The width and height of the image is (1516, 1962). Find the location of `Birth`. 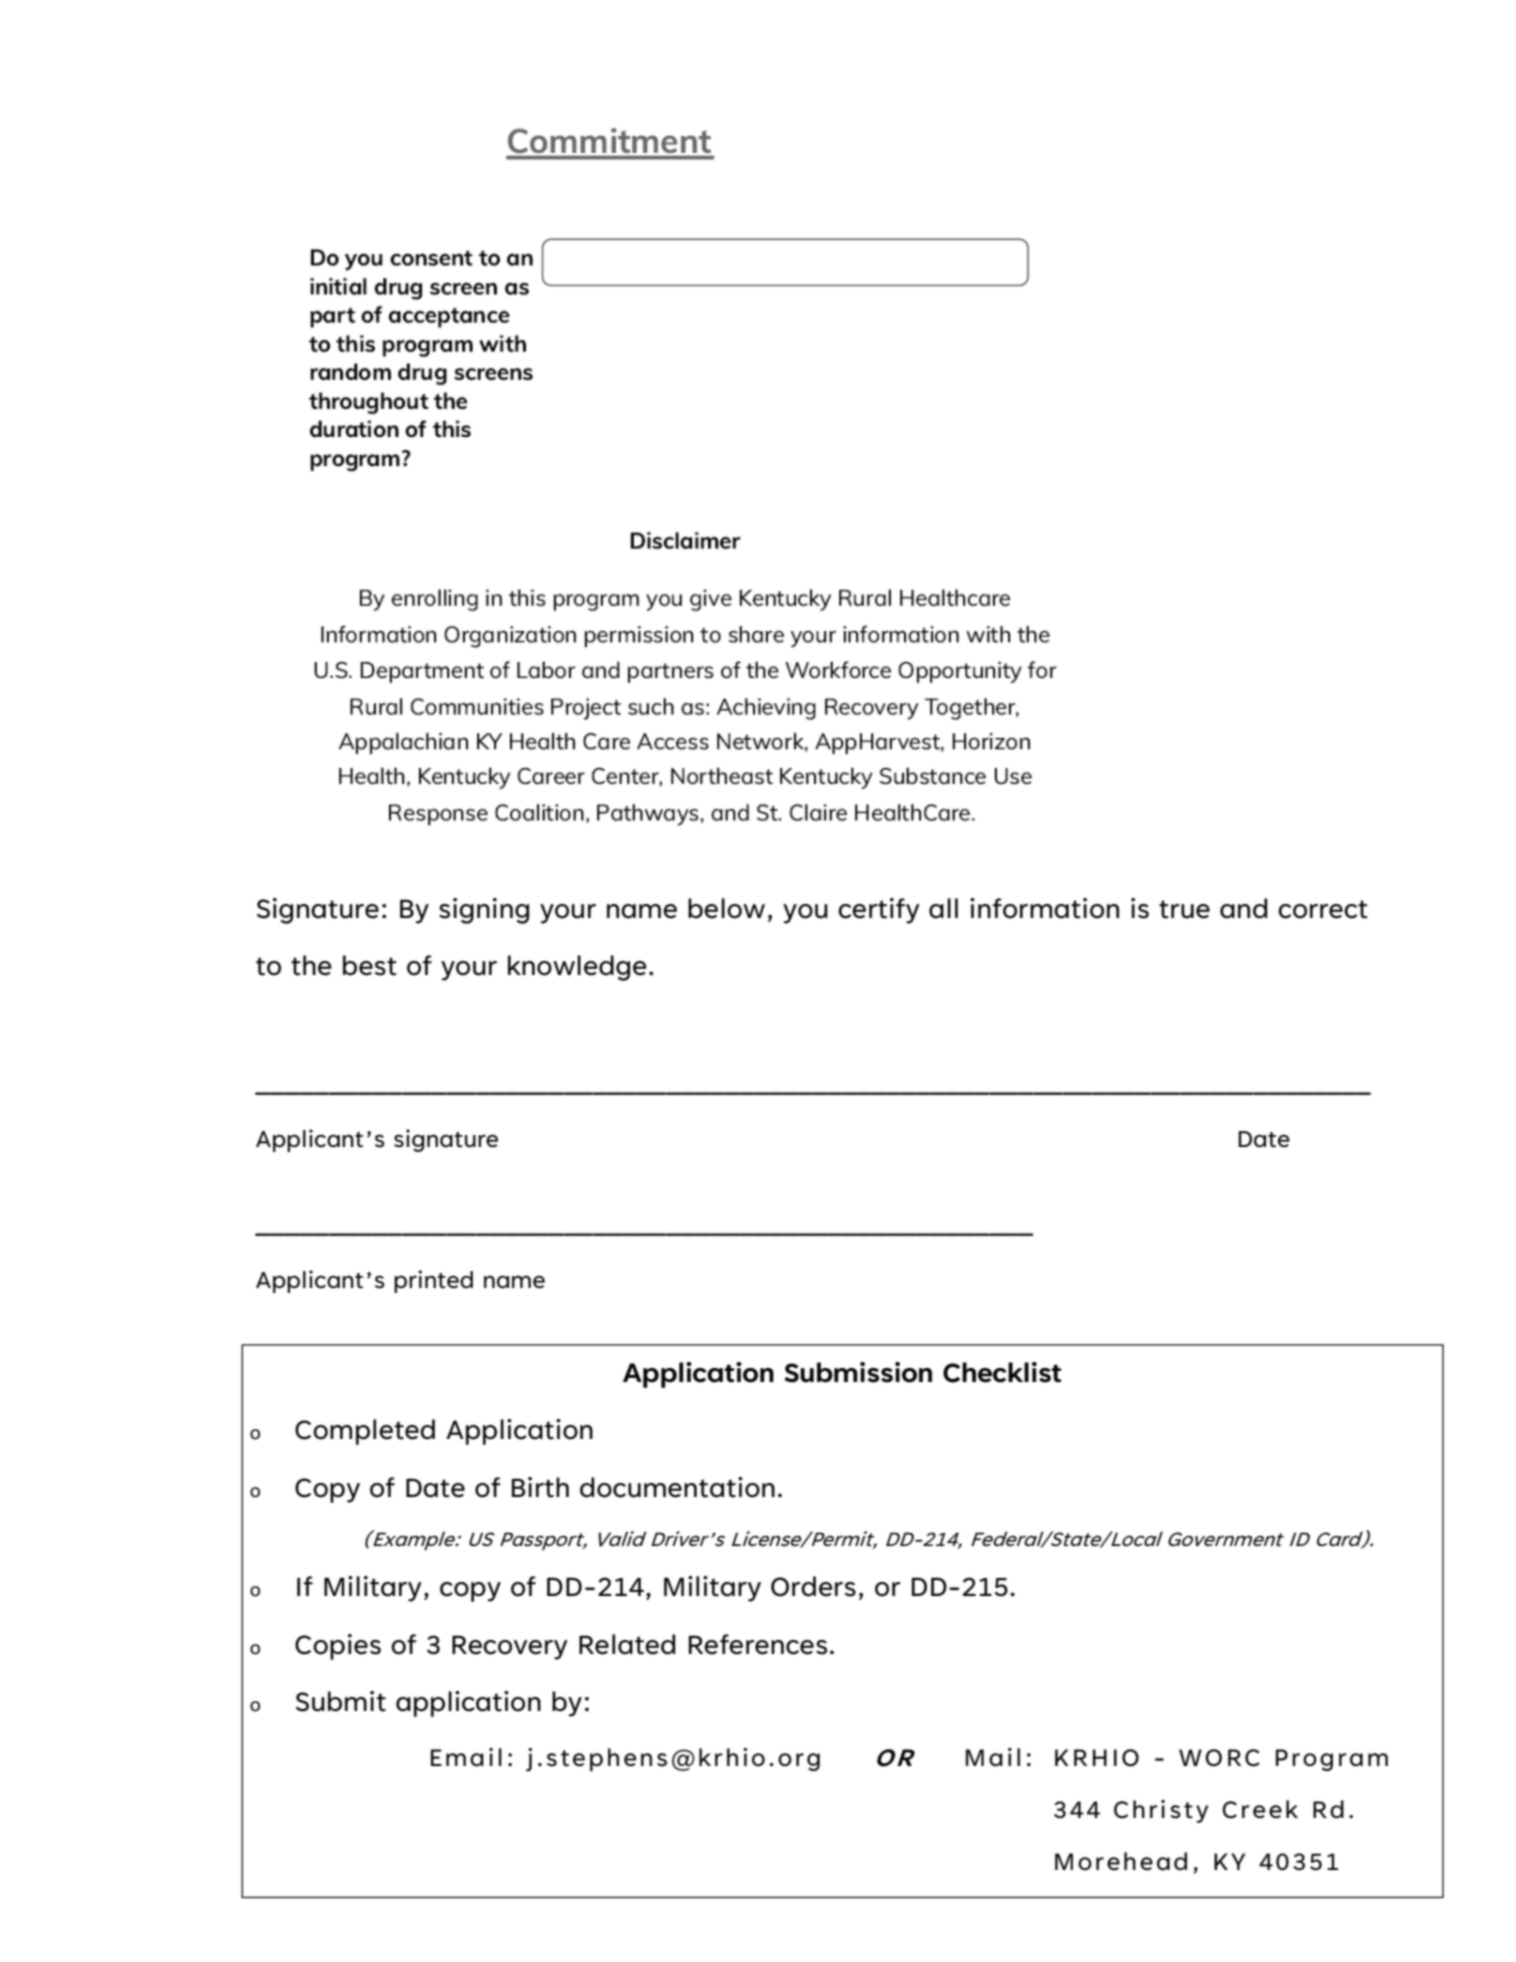

Birth is located at coordinates (540, 1487).
